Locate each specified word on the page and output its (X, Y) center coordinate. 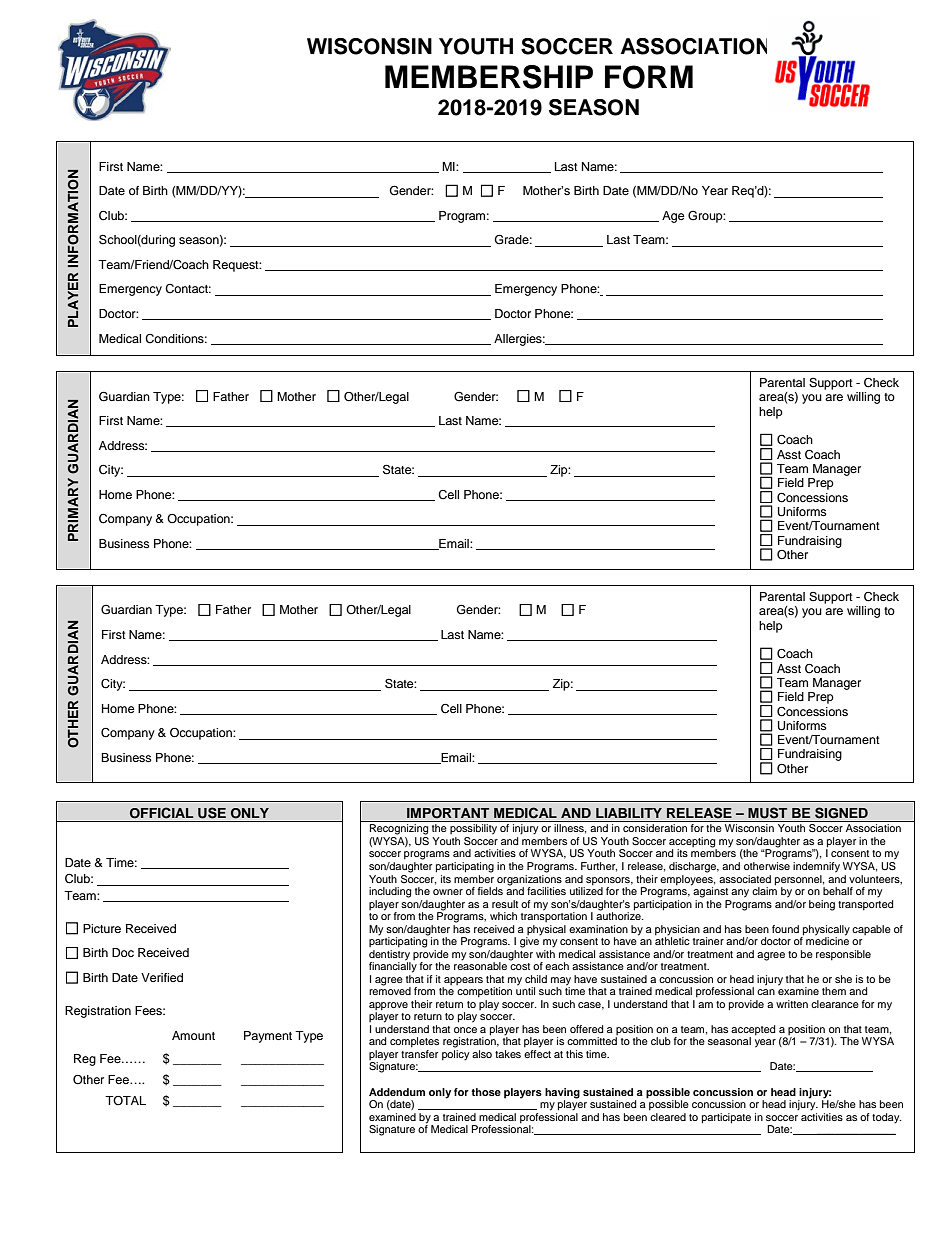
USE (212, 813)
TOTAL (125, 1100)
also (482, 1054)
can (766, 992)
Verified (162, 977)
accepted (753, 1031)
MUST (767, 813)
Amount (193, 1035)
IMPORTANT (448, 813)
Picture (102, 928)
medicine (827, 940)
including (390, 892)
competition (484, 992)
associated (745, 879)
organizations (529, 879)
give (530, 941)
